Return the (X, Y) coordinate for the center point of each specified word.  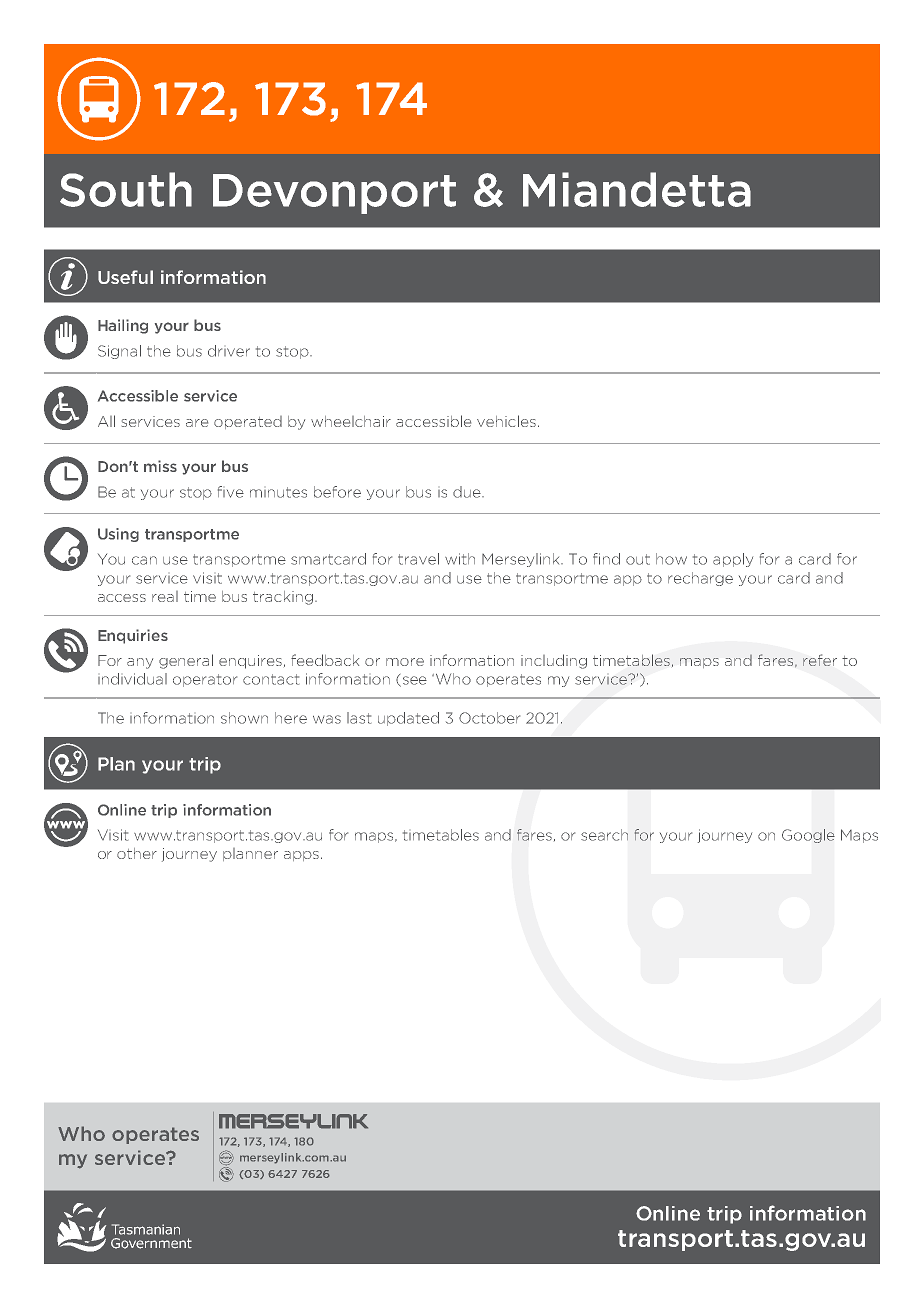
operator (205, 680)
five (231, 492)
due (468, 492)
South (126, 189)
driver (229, 351)
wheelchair (351, 421)
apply (733, 560)
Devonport (334, 194)
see (415, 680)
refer (820, 660)
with (460, 559)
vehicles (506, 421)
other (137, 853)
